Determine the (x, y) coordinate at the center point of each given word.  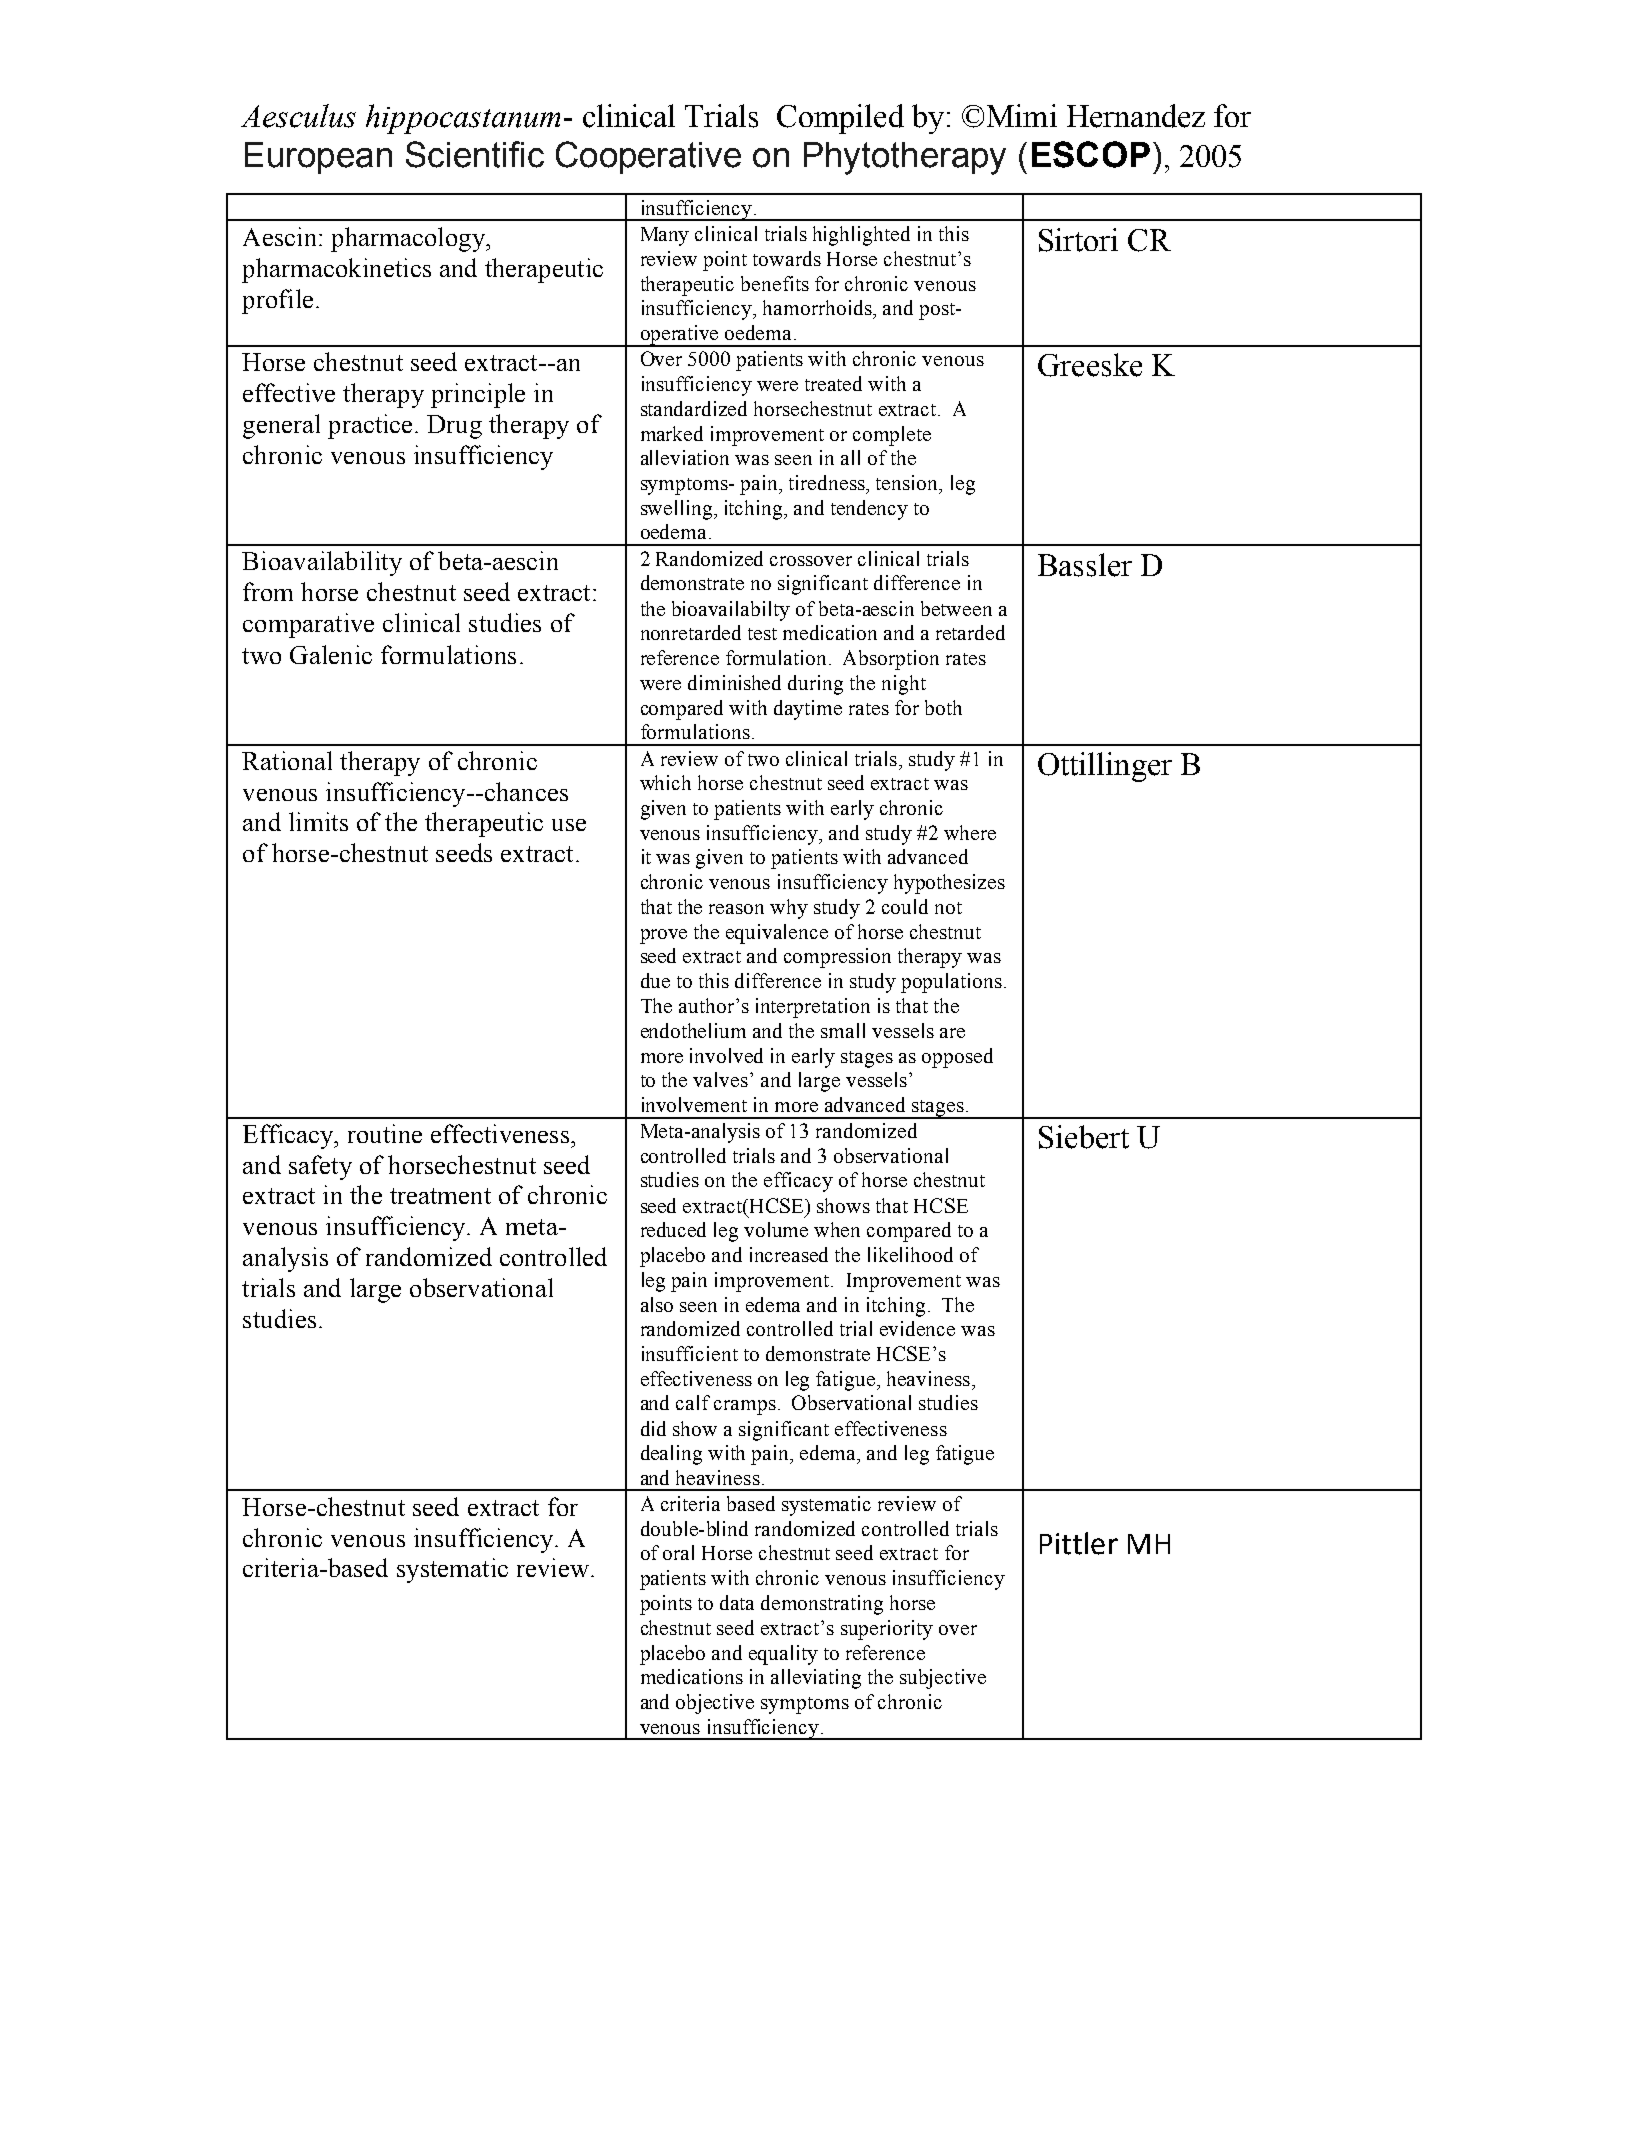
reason (736, 909)
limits (318, 821)
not (948, 908)
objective (715, 1704)
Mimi (1022, 115)
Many (665, 236)
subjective (943, 1679)
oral (678, 1552)
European (318, 158)
